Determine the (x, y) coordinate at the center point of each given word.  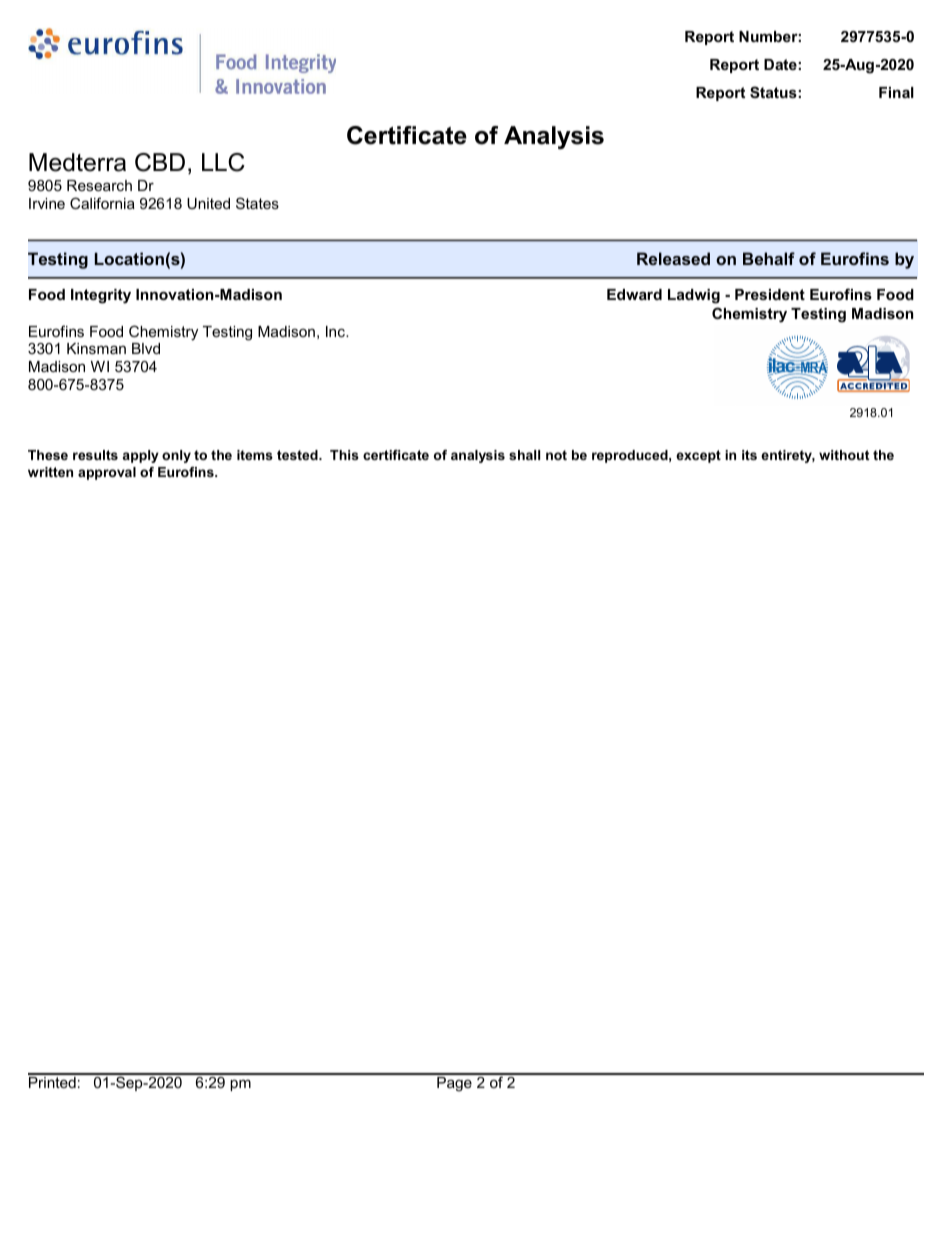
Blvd (146, 348)
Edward (634, 294)
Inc (336, 331)
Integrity (101, 296)
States (257, 203)
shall (524, 455)
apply (141, 456)
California (102, 203)
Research (99, 185)
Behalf (769, 258)
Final (896, 92)
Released (673, 258)
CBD (160, 162)
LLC (223, 162)
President (770, 294)
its (749, 455)
